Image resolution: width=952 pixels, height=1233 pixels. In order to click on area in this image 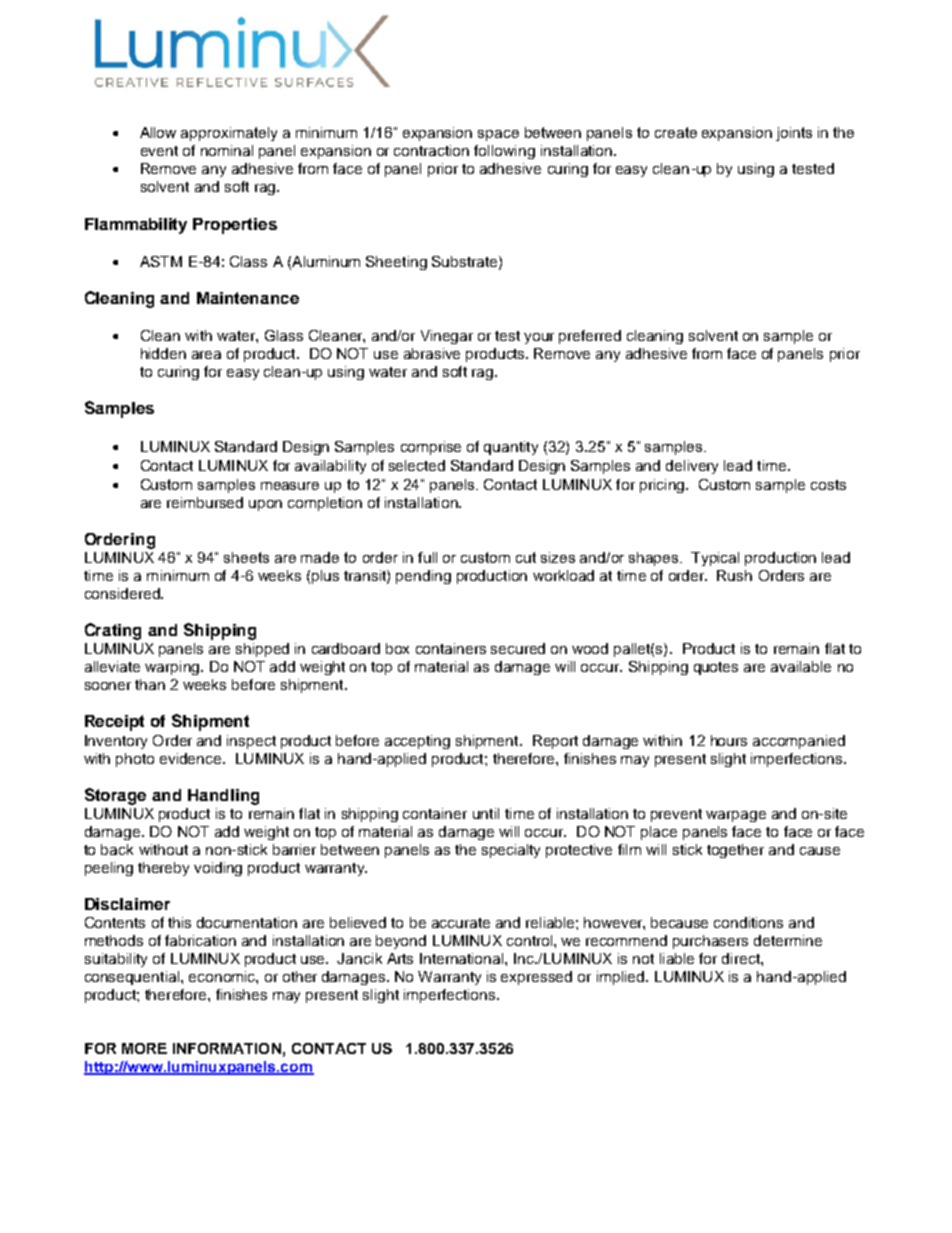, I will do `click(206, 355)`.
